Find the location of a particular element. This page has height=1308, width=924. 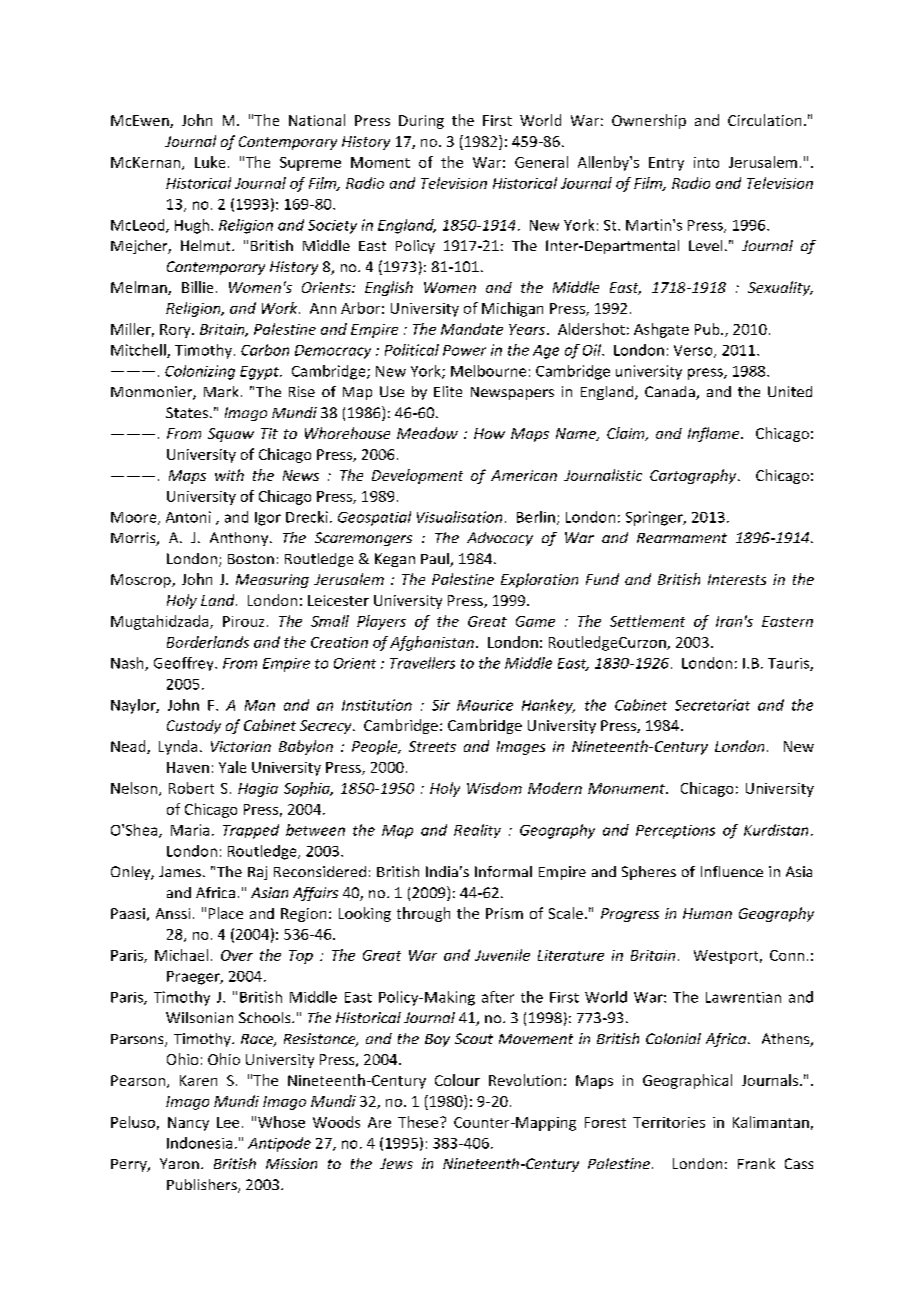

Luke is located at coordinates (210, 162).
